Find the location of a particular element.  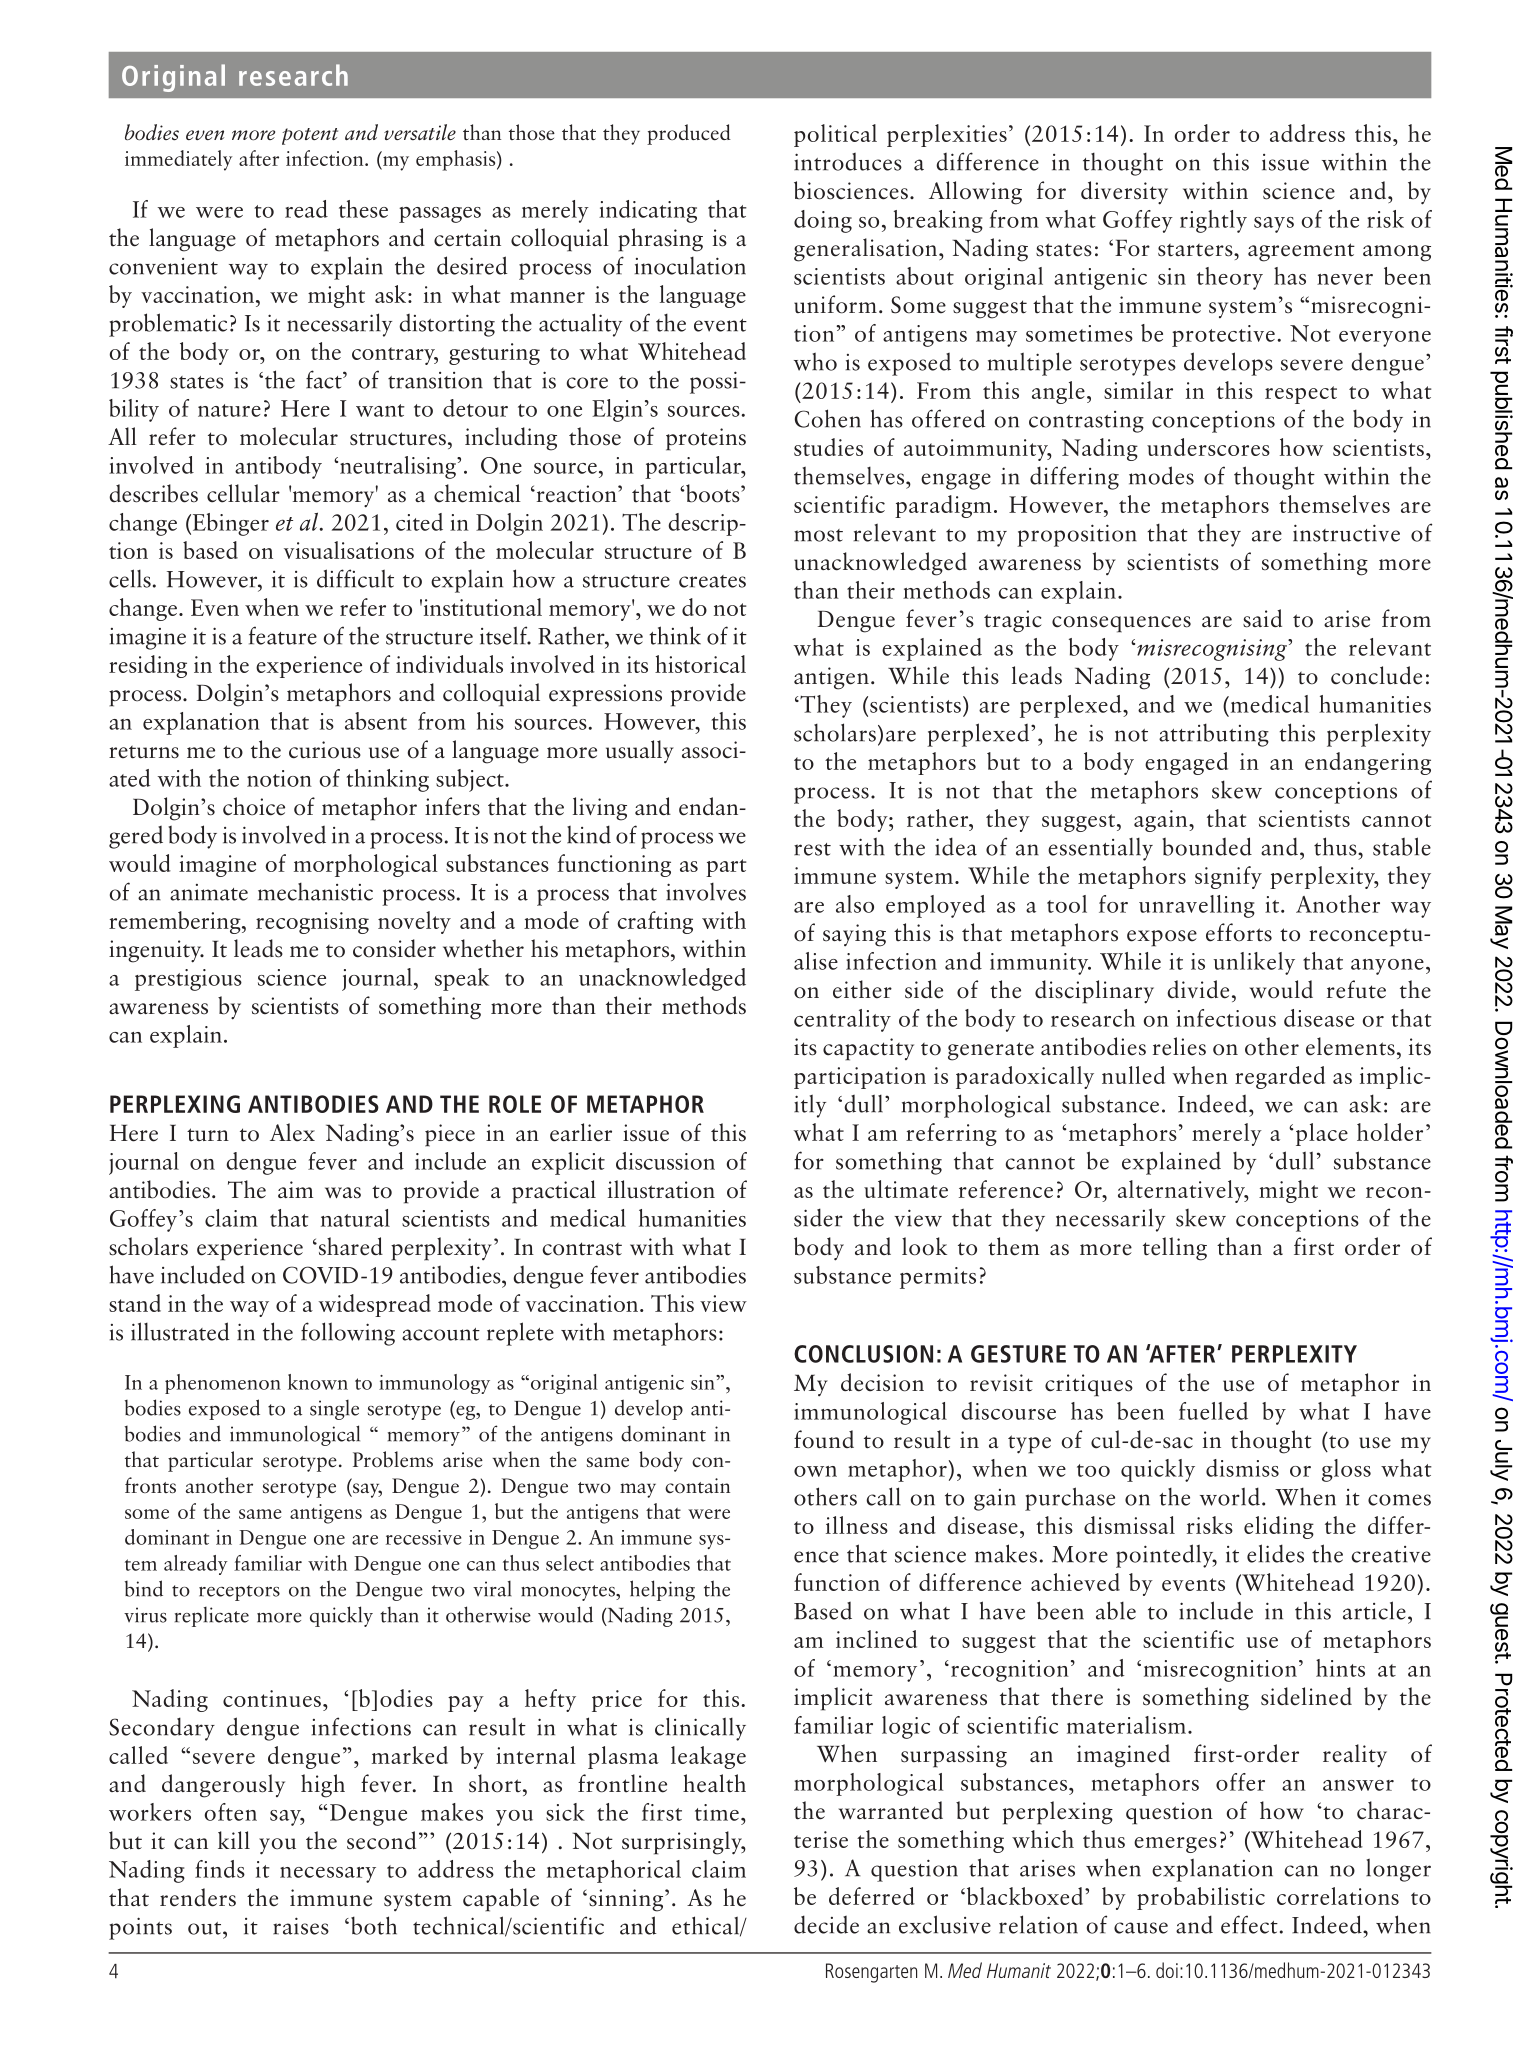

centrality is located at coordinates (842, 1020).
